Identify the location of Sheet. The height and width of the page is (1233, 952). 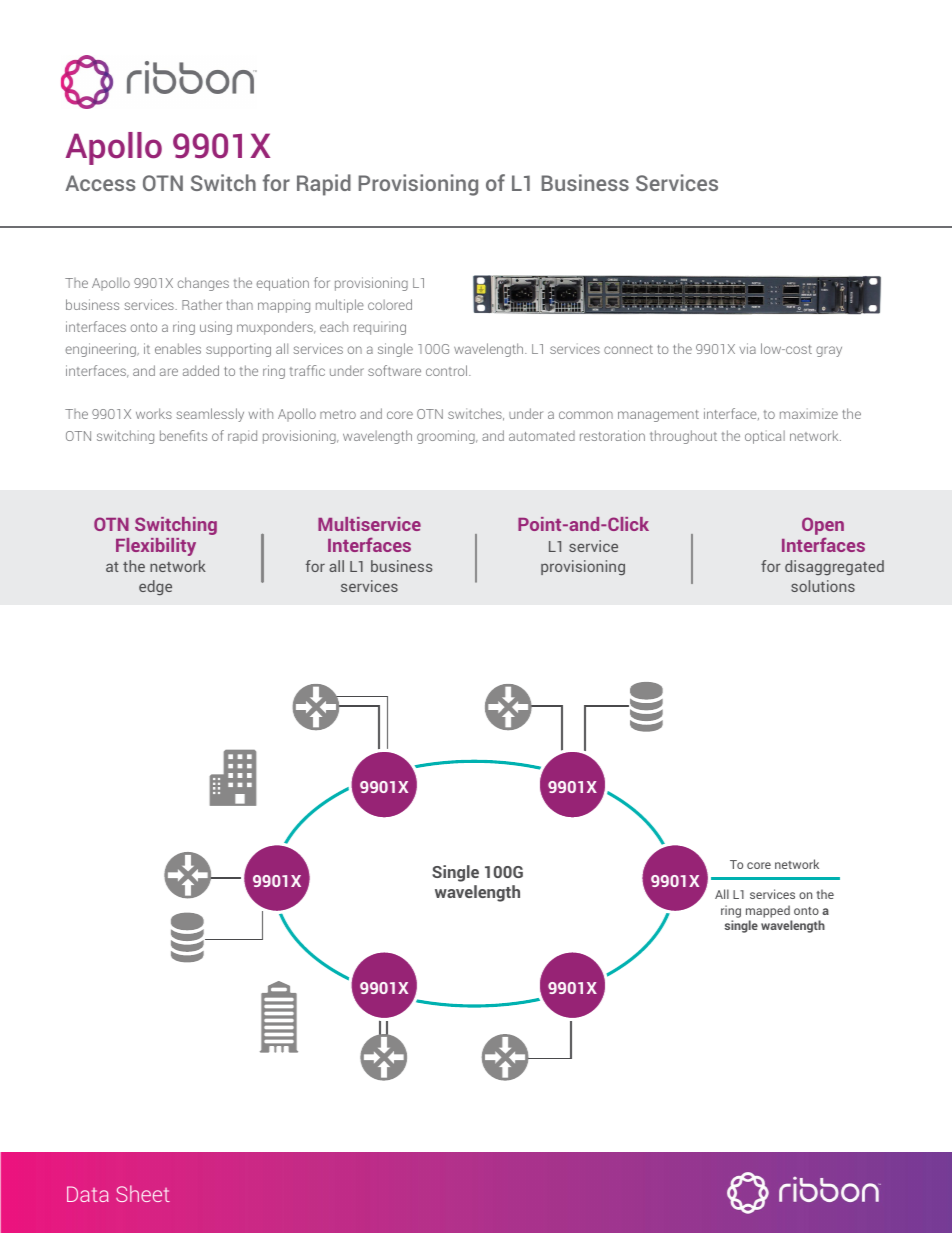
(143, 1193).
